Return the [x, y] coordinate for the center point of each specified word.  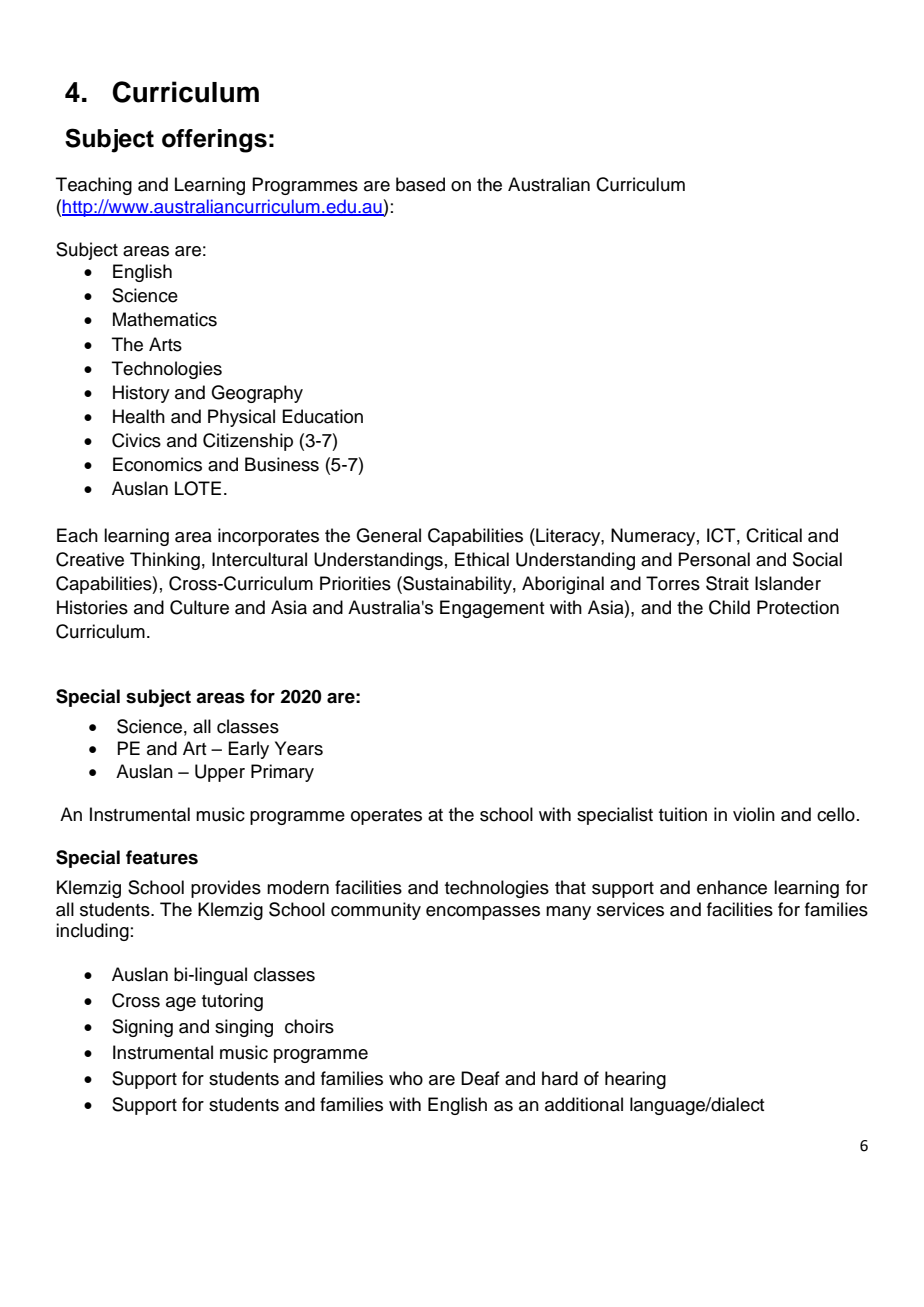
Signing [142, 1028]
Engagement [492, 609]
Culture [199, 607]
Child [729, 607]
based [420, 184]
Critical [774, 535]
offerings [214, 141]
